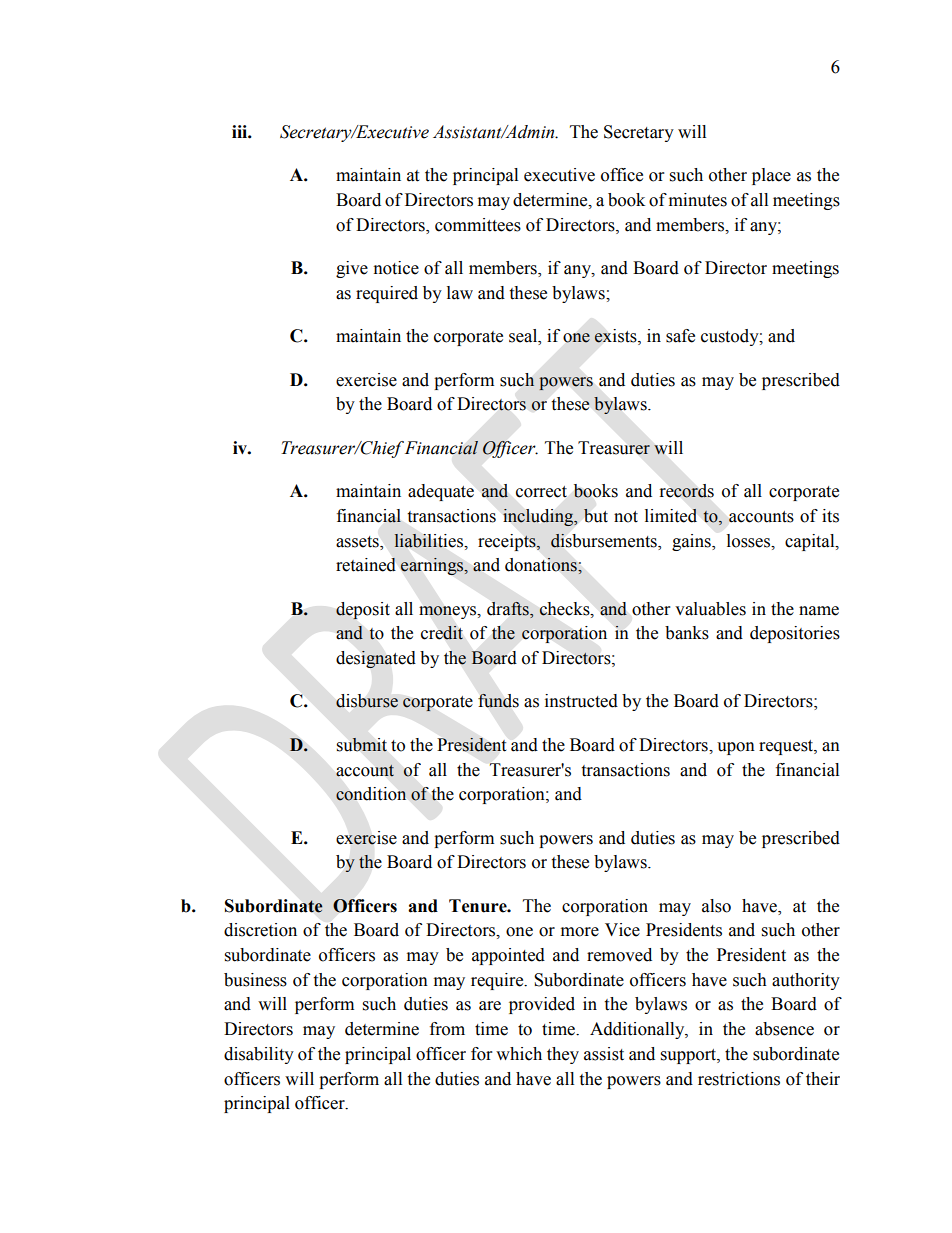 Image resolution: width=952 pixels, height=1233 pixels. I want to click on disability, so click(259, 1055).
